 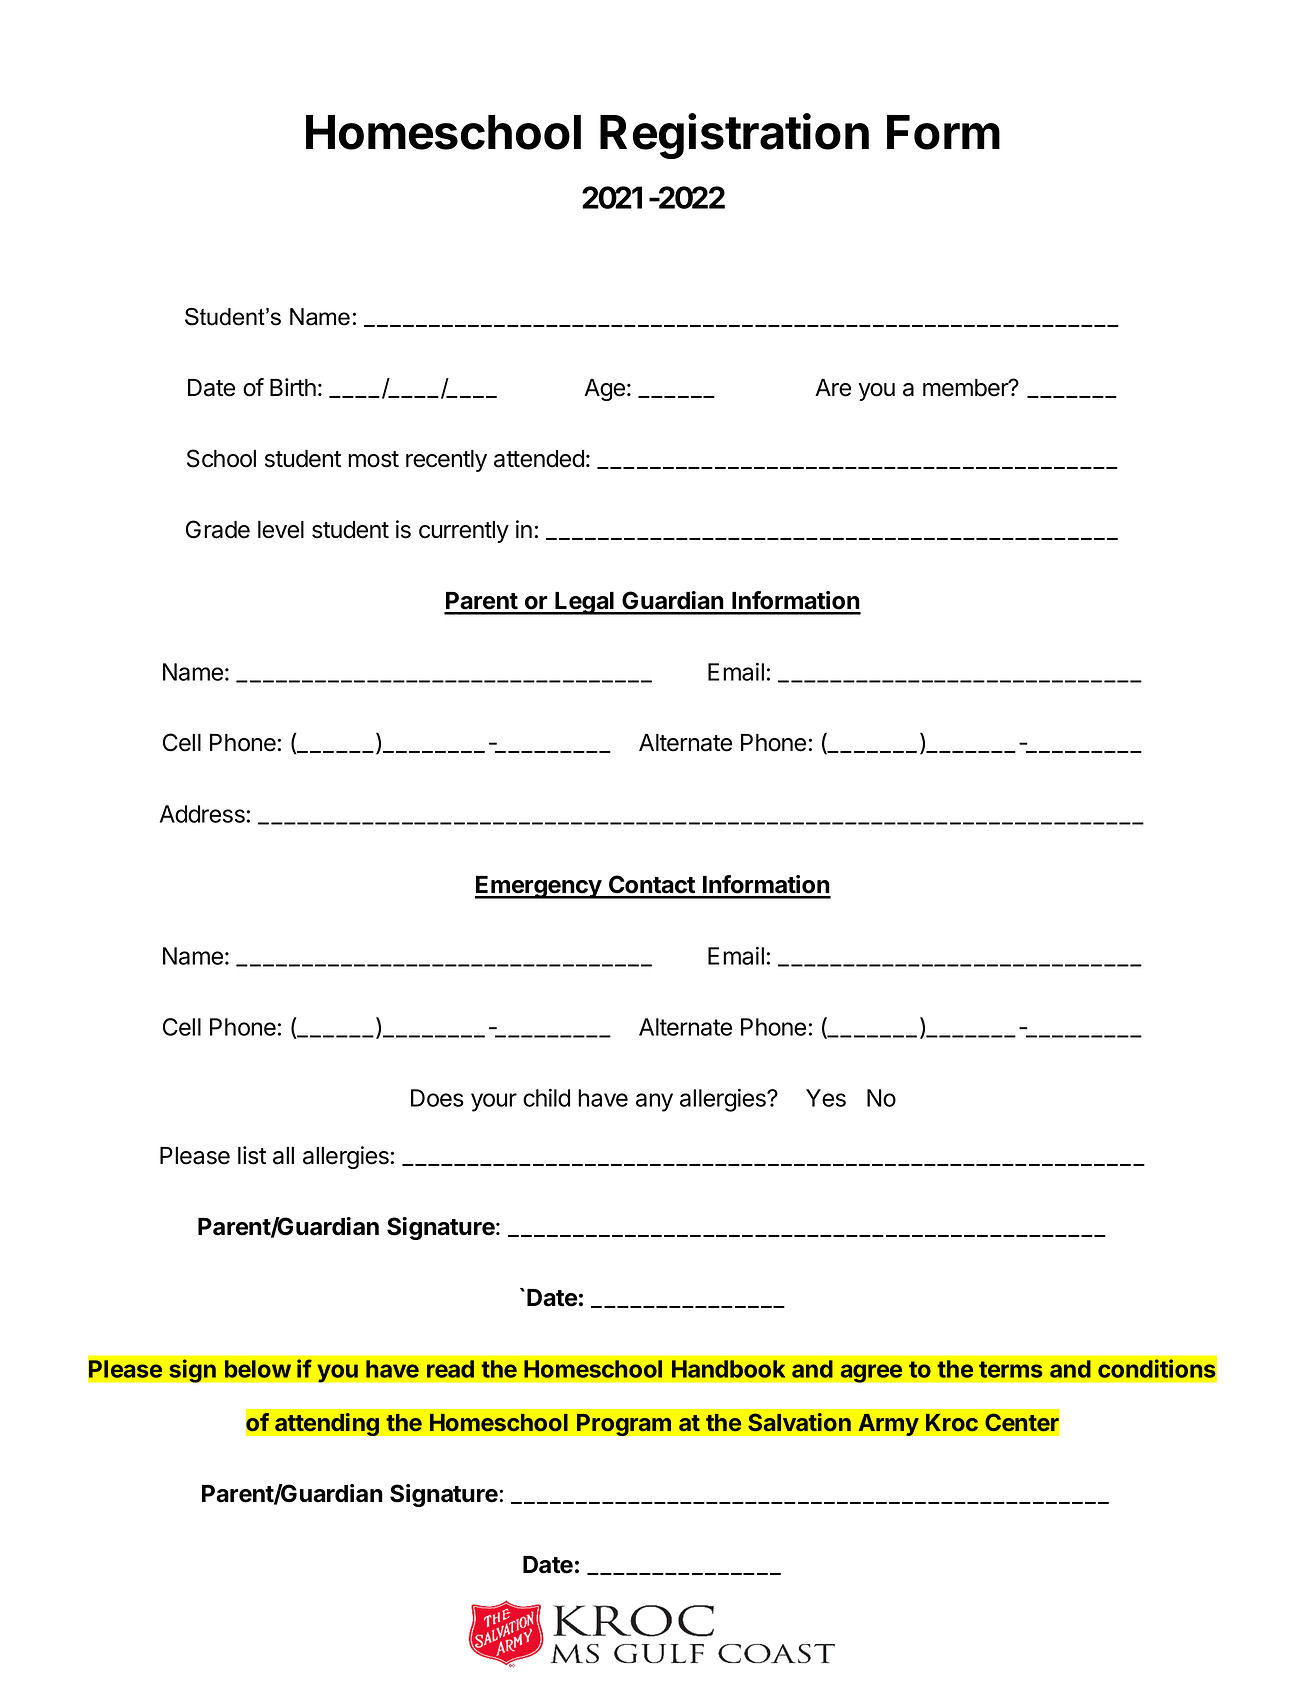 What do you see at coordinates (624, 1424) in the page?
I see `Program` at bounding box center [624, 1424].
